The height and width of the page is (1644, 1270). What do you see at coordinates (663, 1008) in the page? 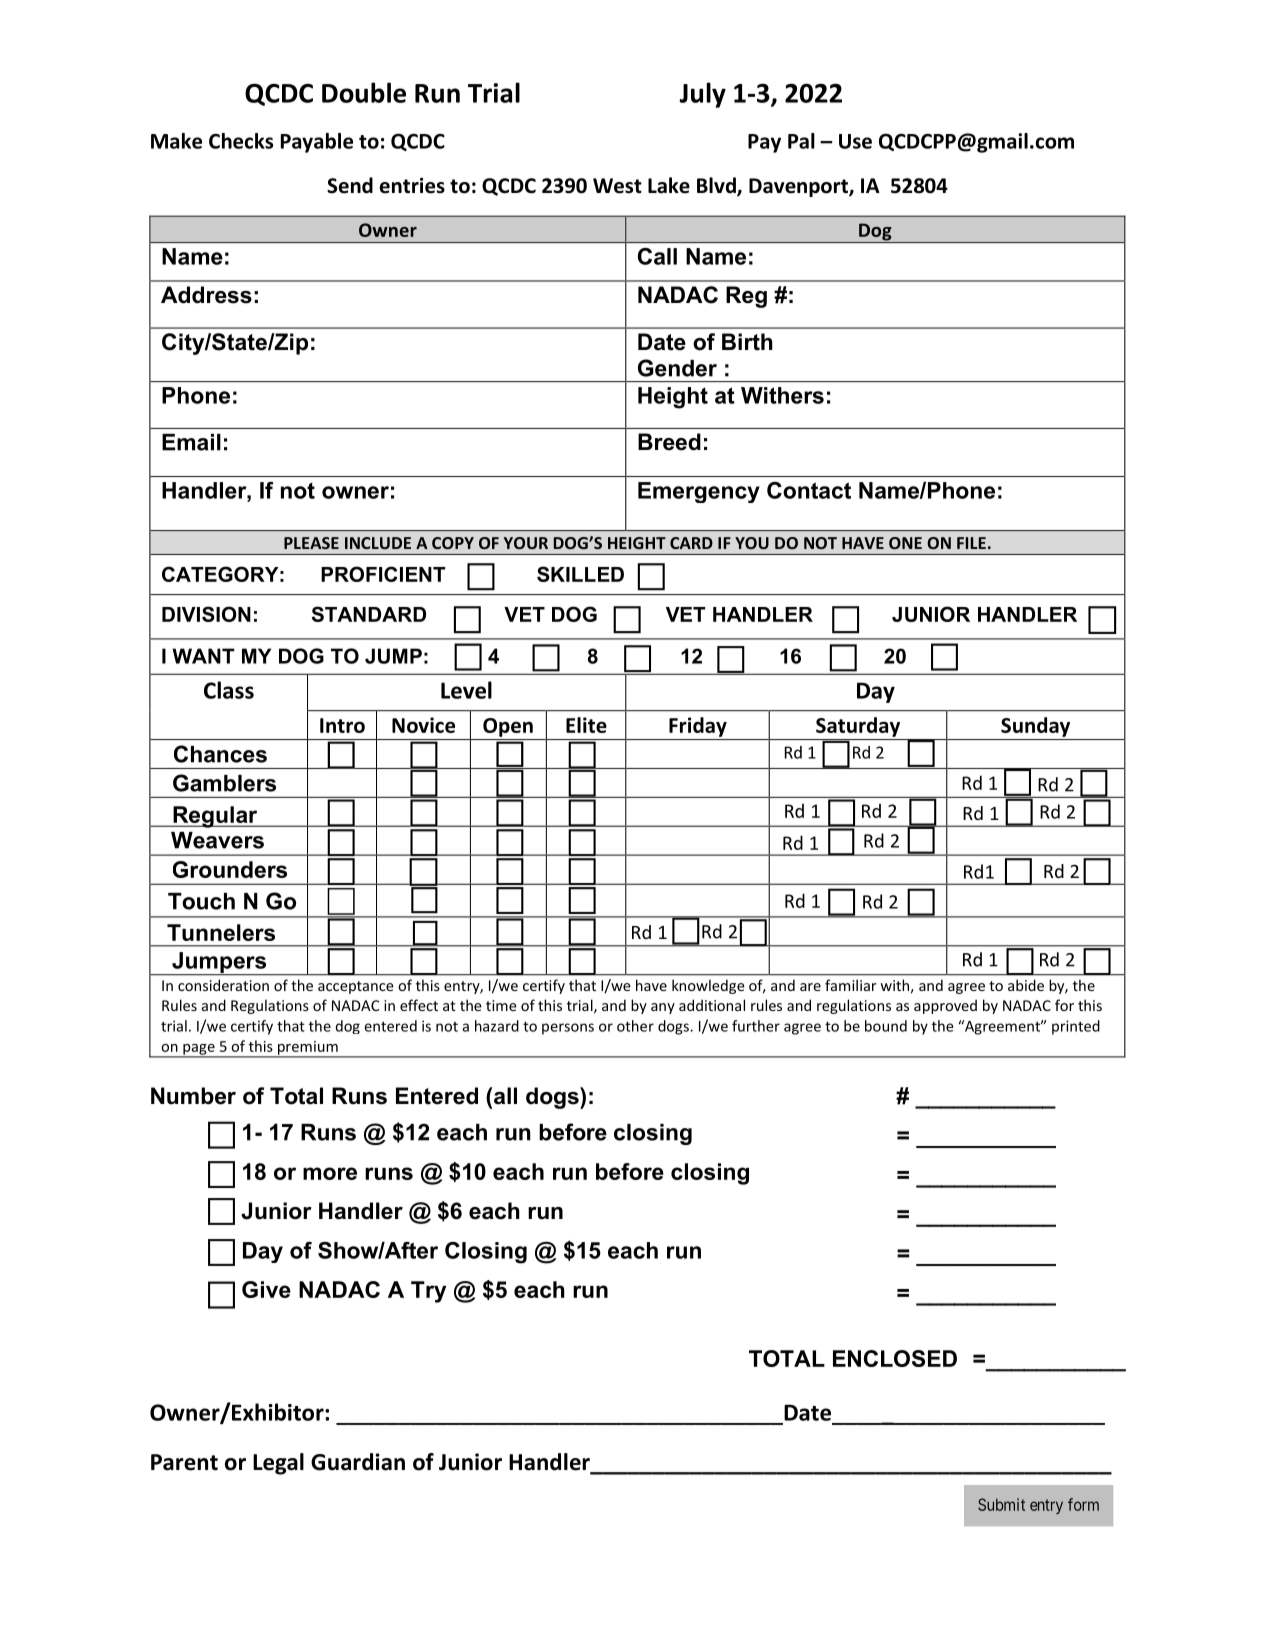
I see `any` at bounding box center [663, 1008].
